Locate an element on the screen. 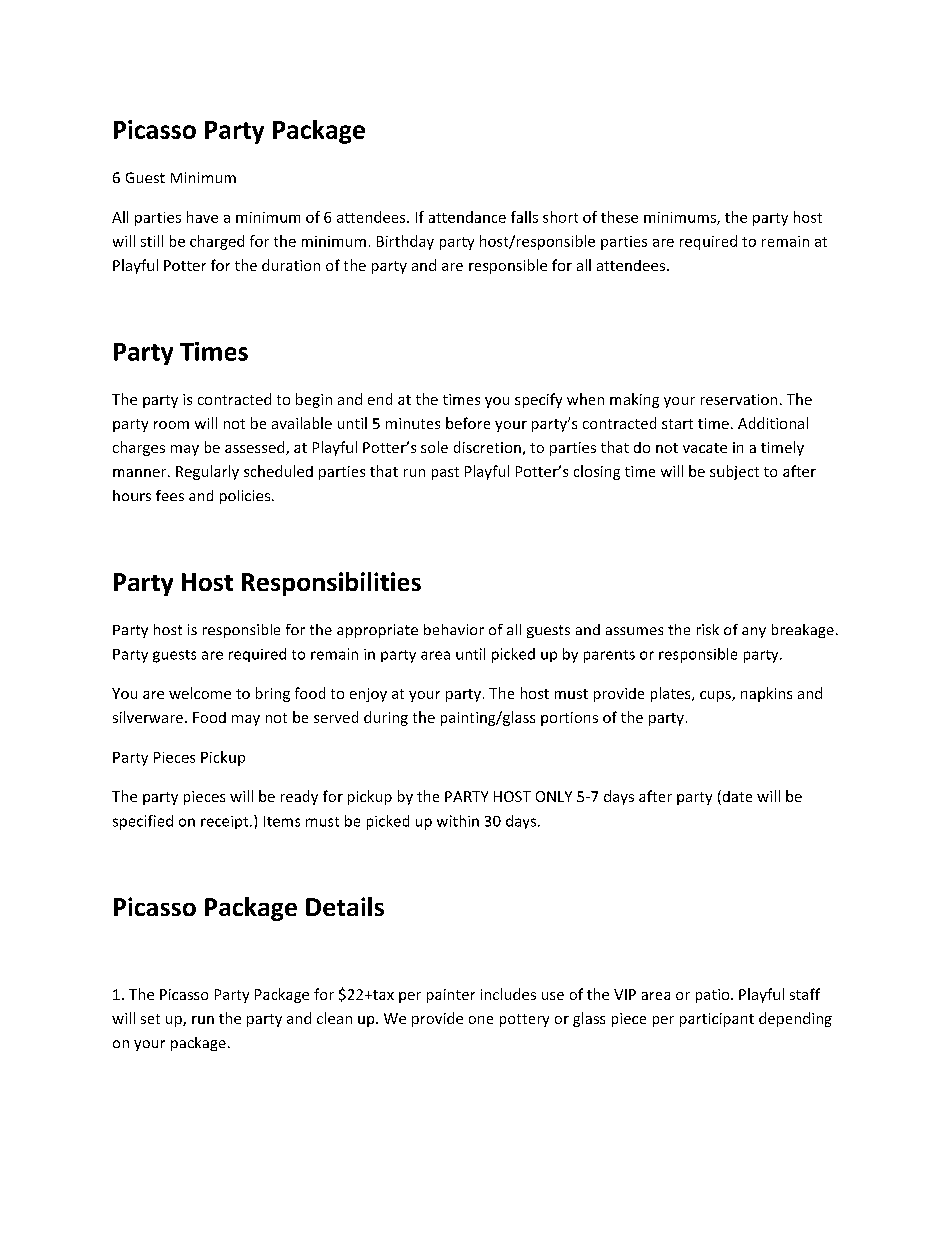 This screenshot has width=952, height=1233. attendance is located at coordinates (467, 217).
